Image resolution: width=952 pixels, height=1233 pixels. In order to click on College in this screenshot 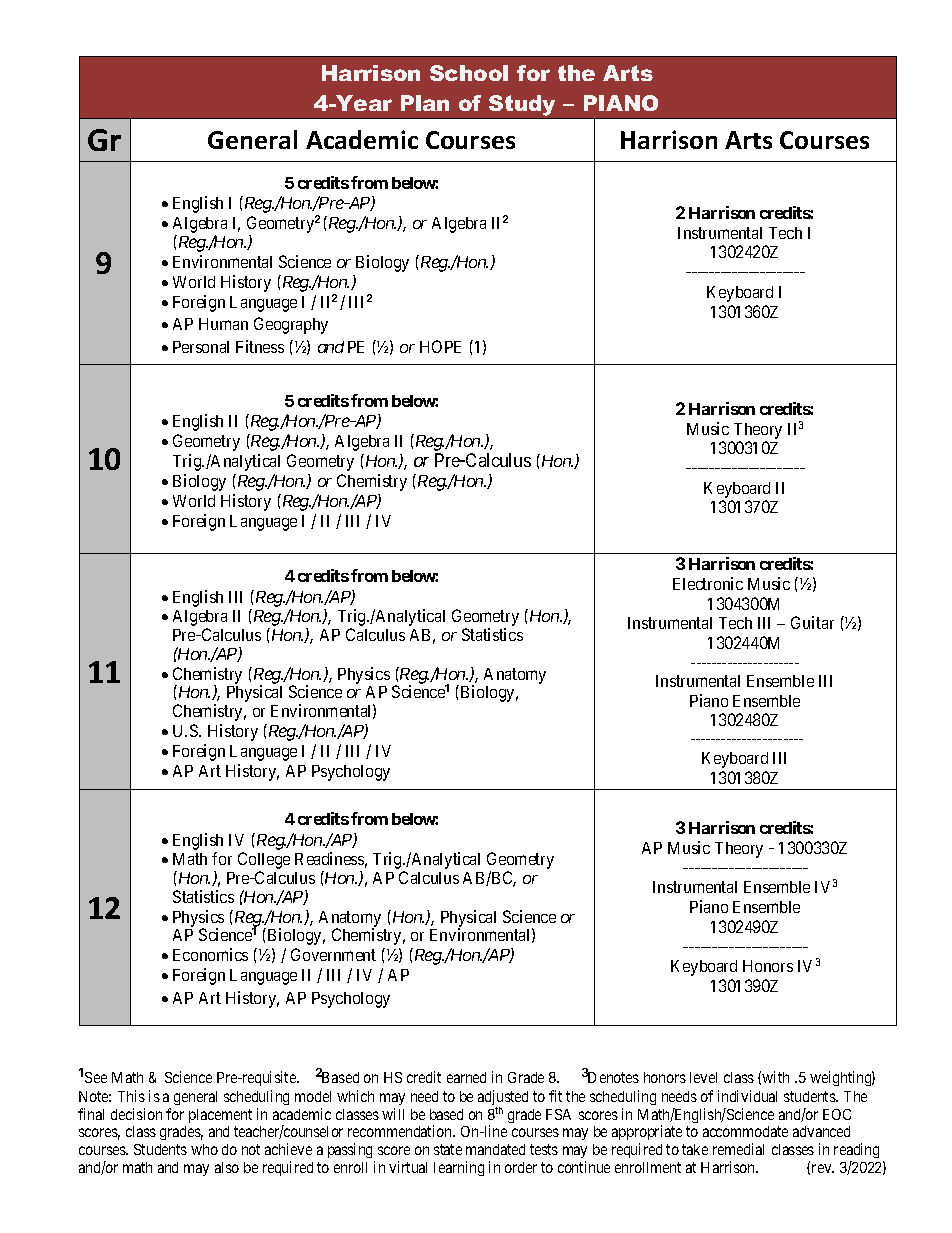, I will do `click(264, 862)`.
